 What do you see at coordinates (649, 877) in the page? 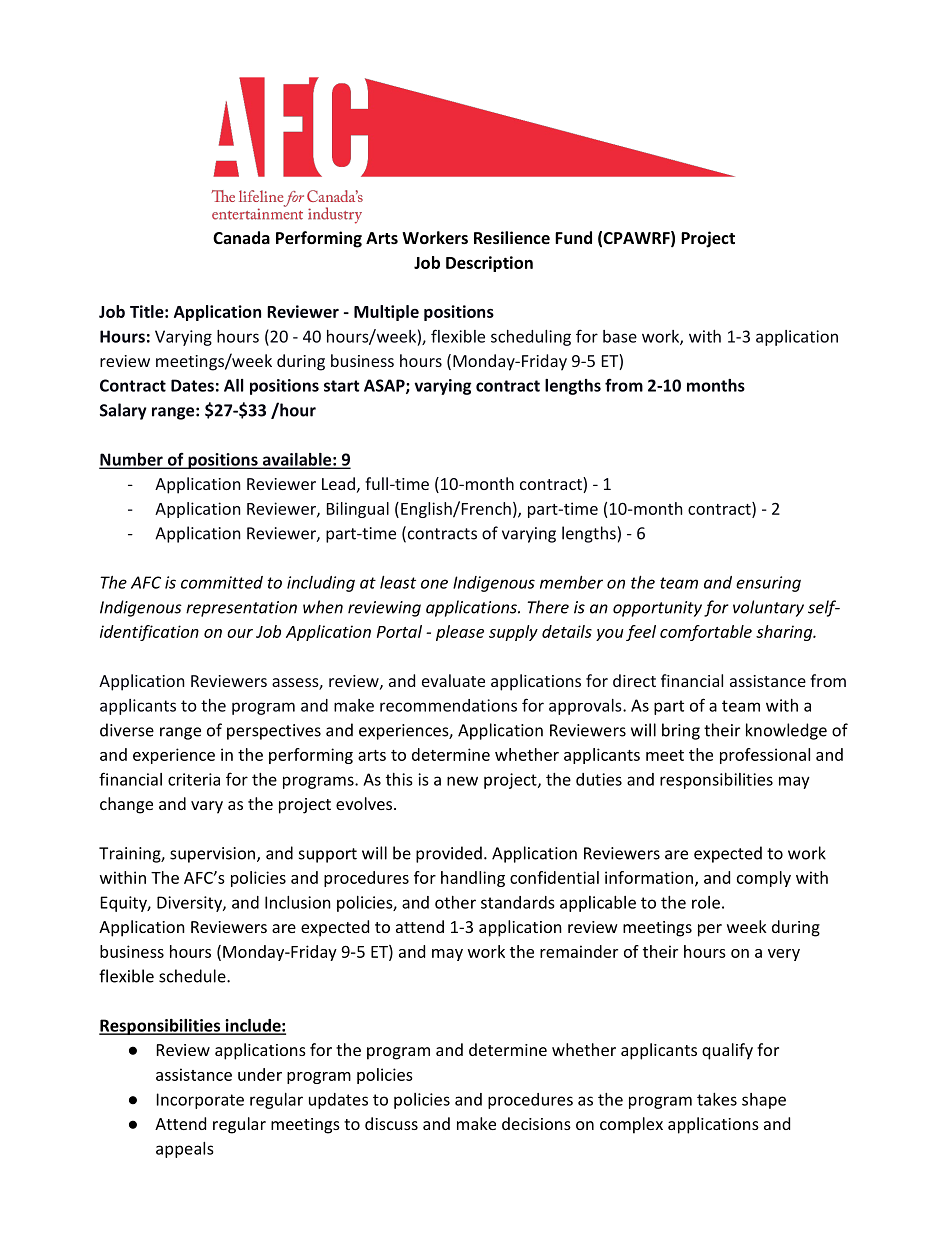
I see `information` at bounding box center [649, 877].
